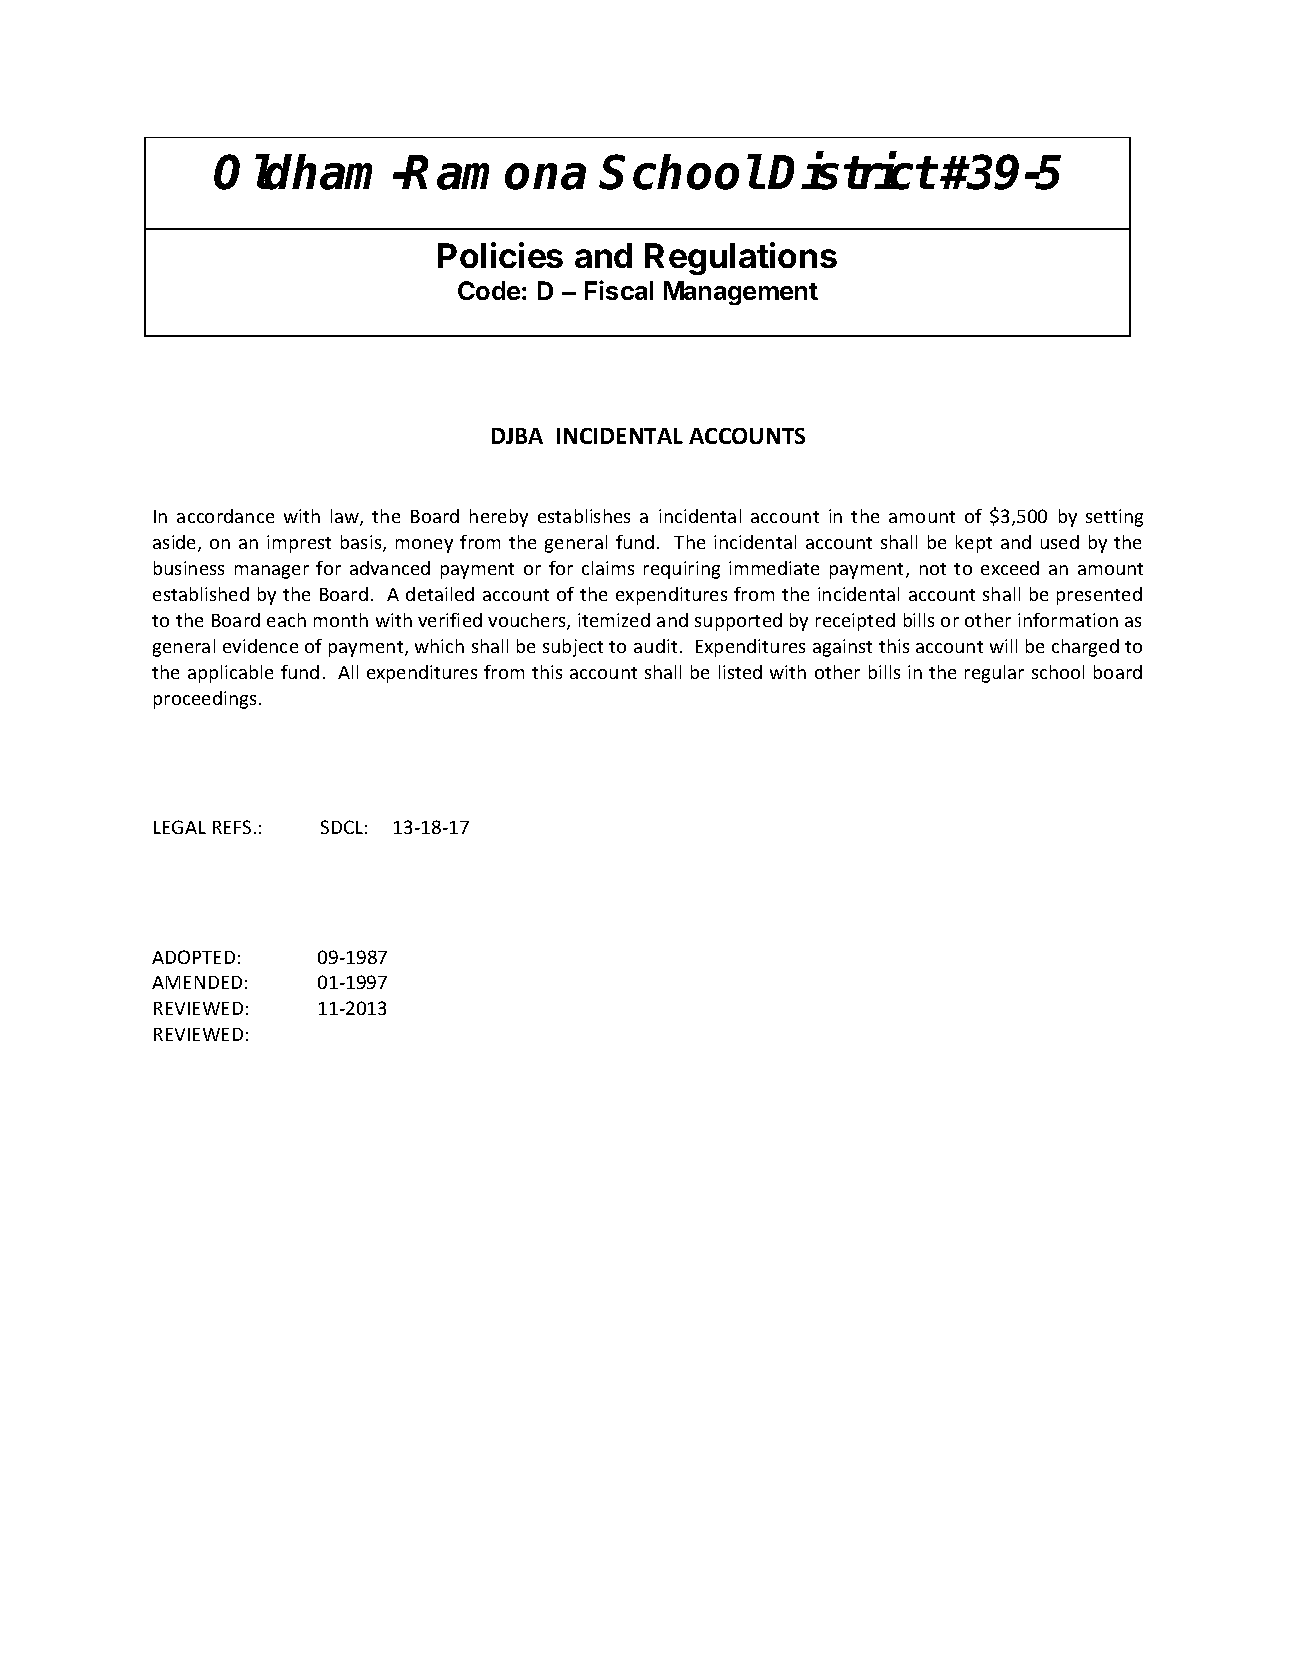 The height and width of the screenshot is (1679, 1297). What do you see at coordinates (994, 674) in the screenshot?
I see `regular` at bounding box center [994, 674].
